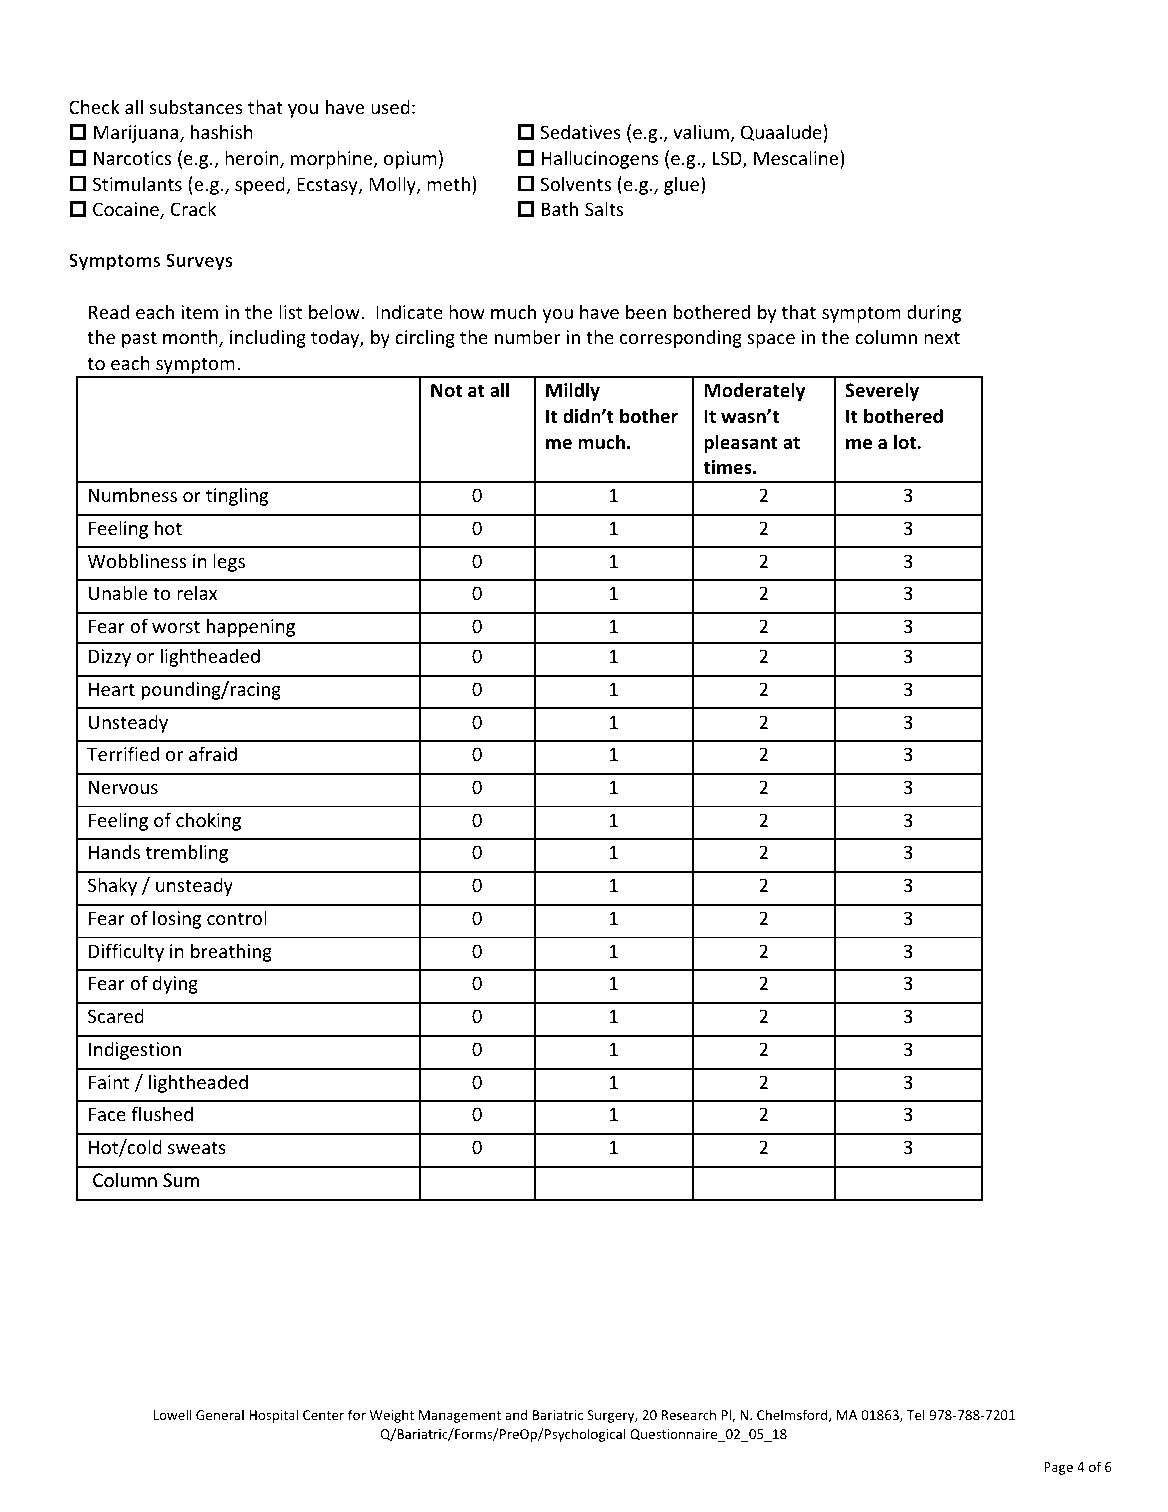 This screenshot has height=1512, width=1168. What do you see at coordinates (220, 1414) in the screenshot?
I see `General` at bounding box center [220, 1414].
